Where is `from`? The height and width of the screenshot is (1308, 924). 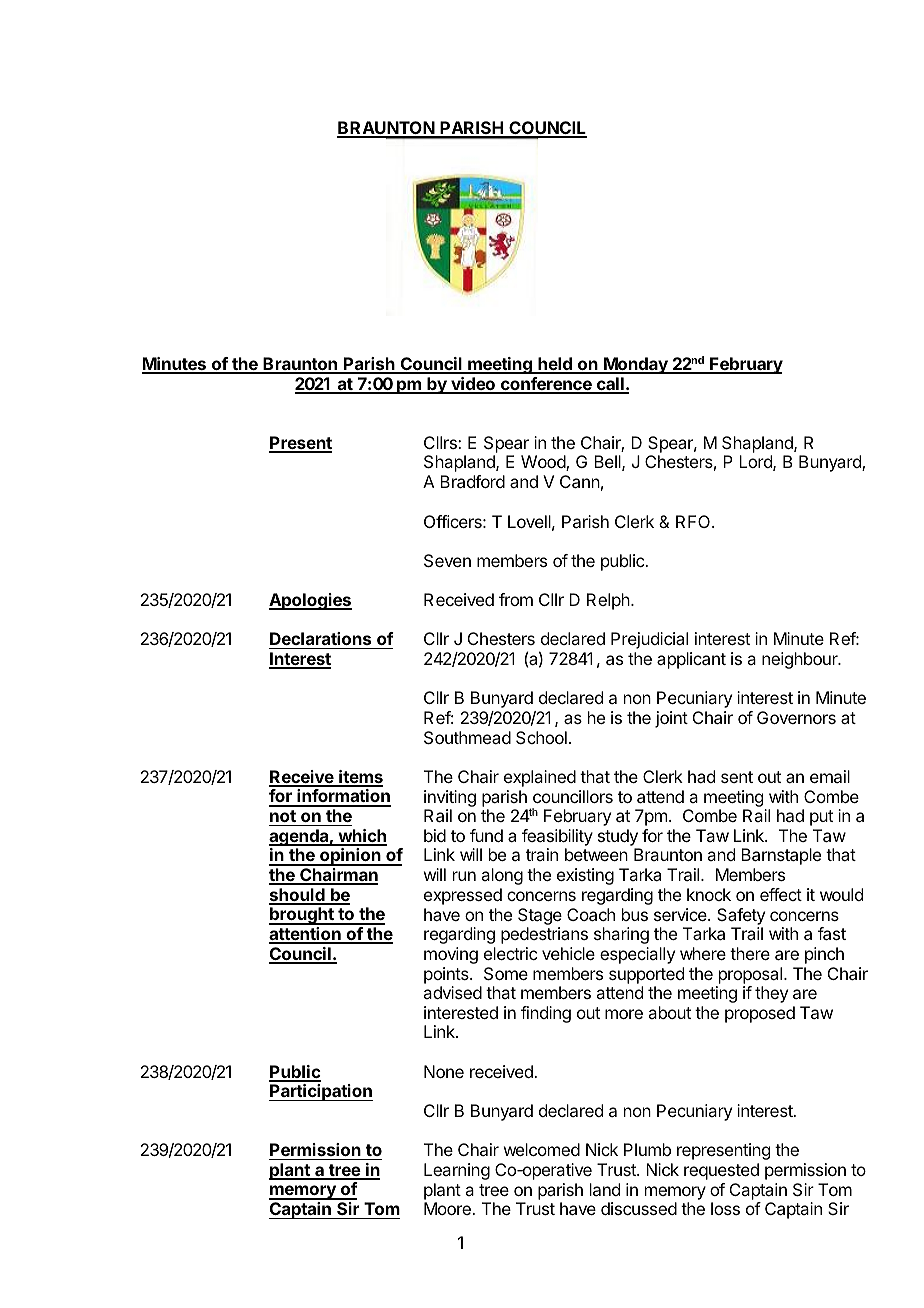 from is located at coordinates (516, 599).
